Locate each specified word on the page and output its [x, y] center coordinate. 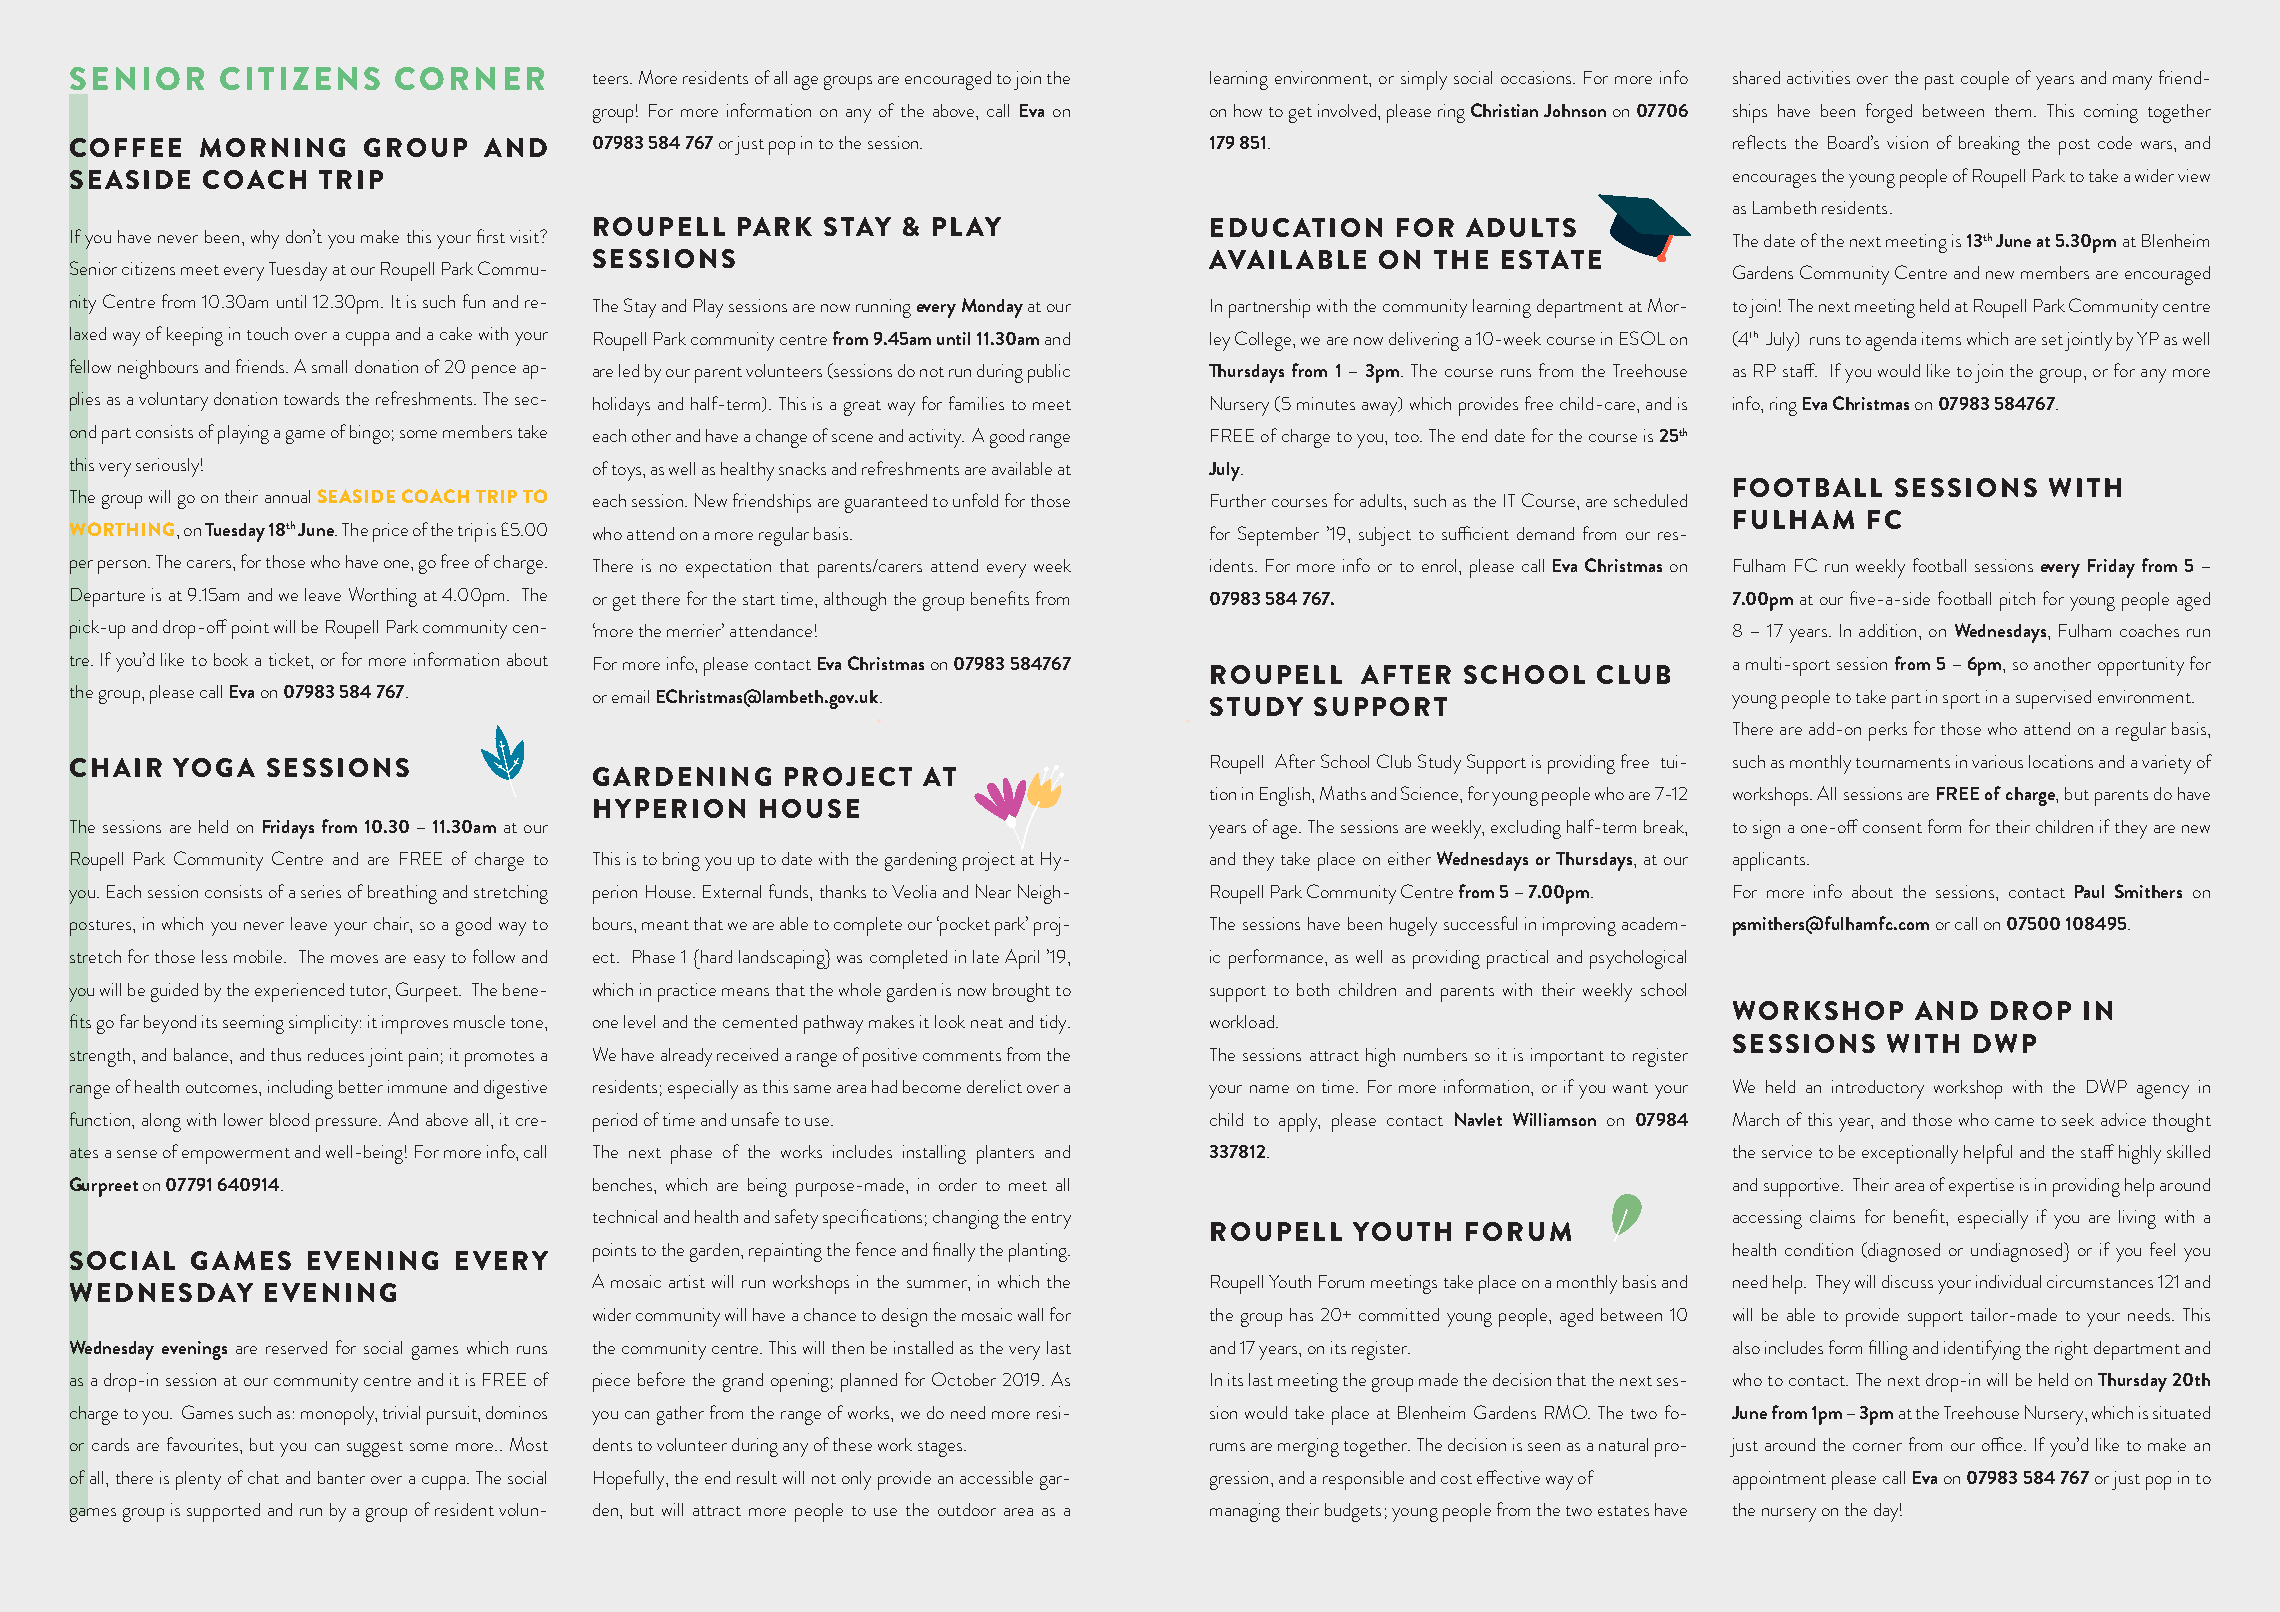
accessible [996, 1477]
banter [341, 1477]
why [265, 239]
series [321, 891]
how [1248, 110]
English [1286, 796]
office [2003, 1444]
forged [1889, 113]
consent [1892, 828]
